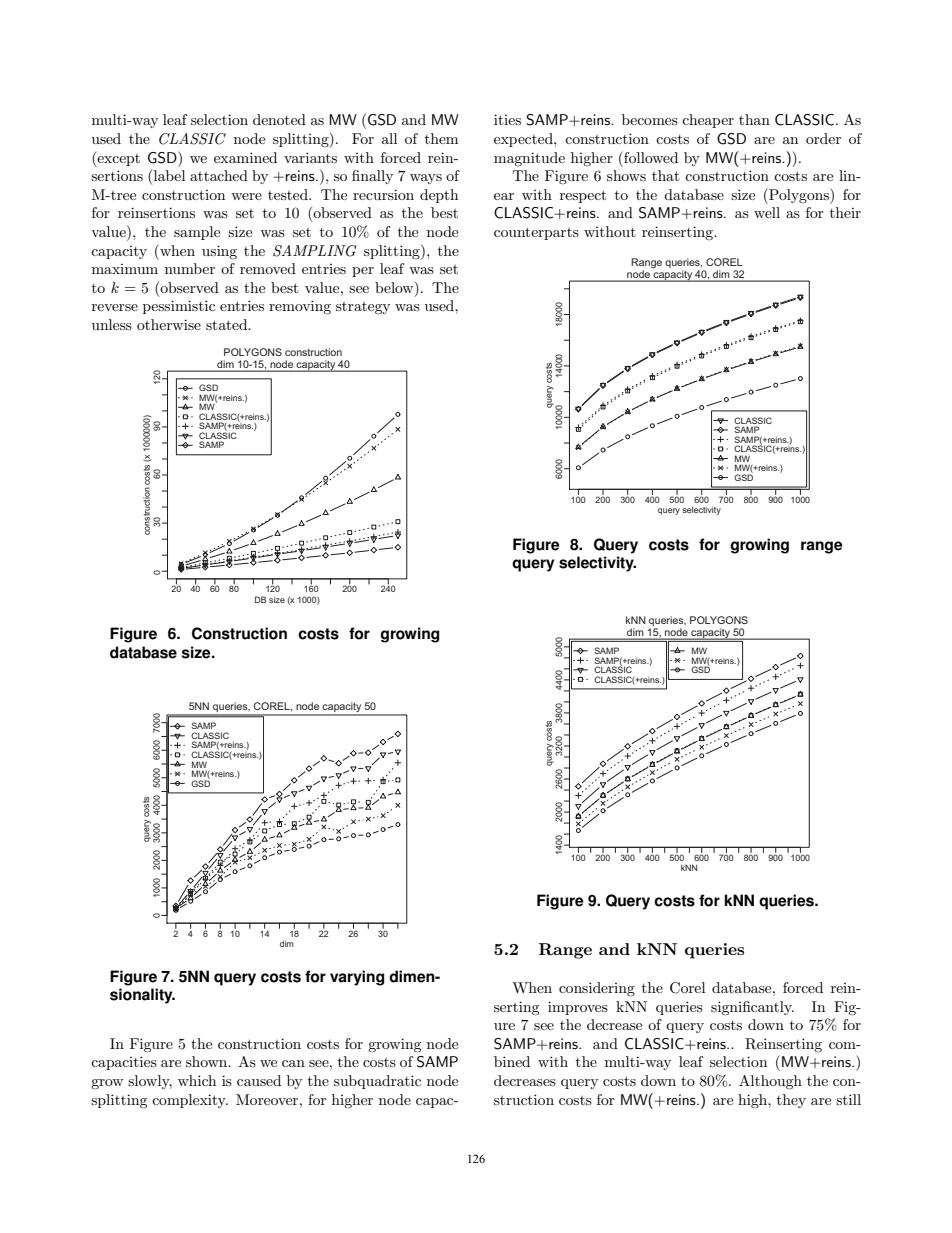 This screenshot has height=1233, width=952. I want to click on significantly, so click(752, 1008).
